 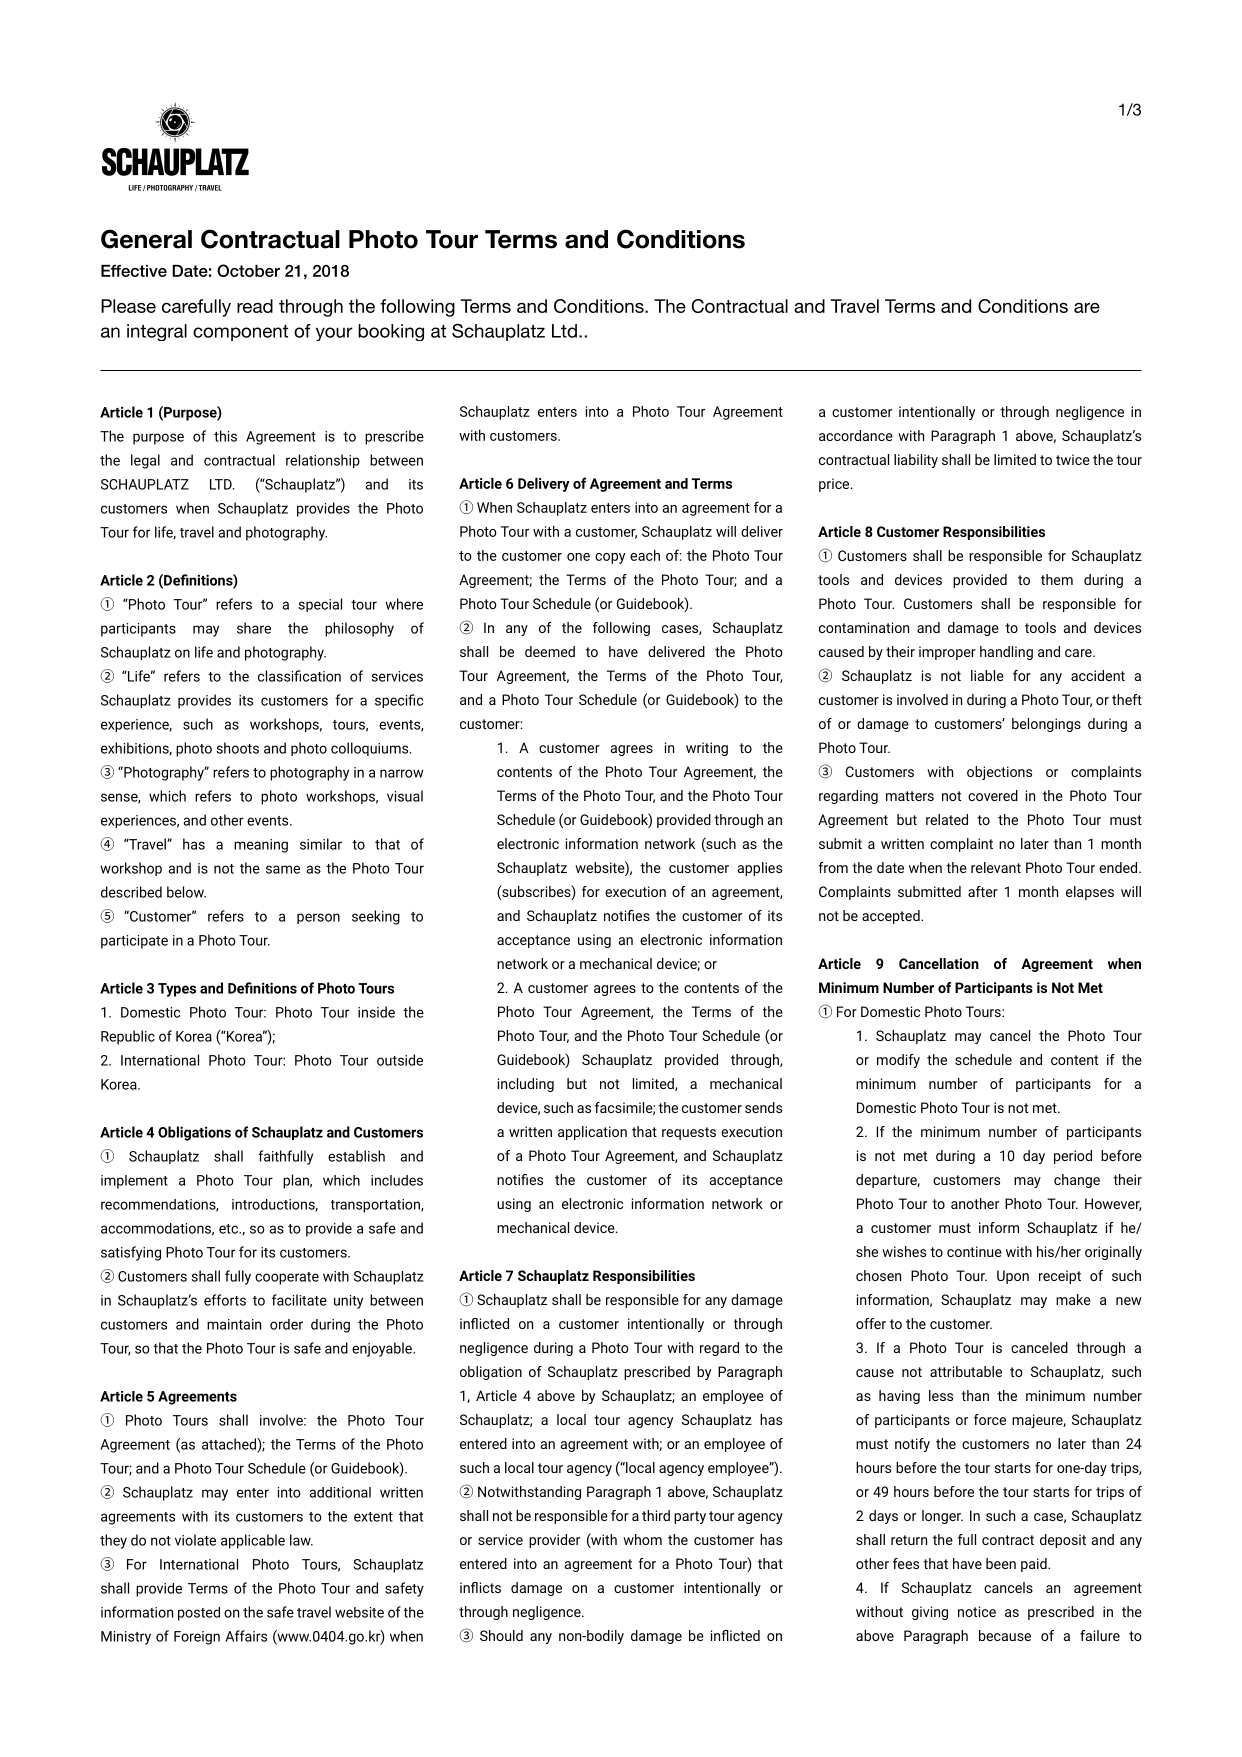 I want to click on October, so click(x=248, y=270).
